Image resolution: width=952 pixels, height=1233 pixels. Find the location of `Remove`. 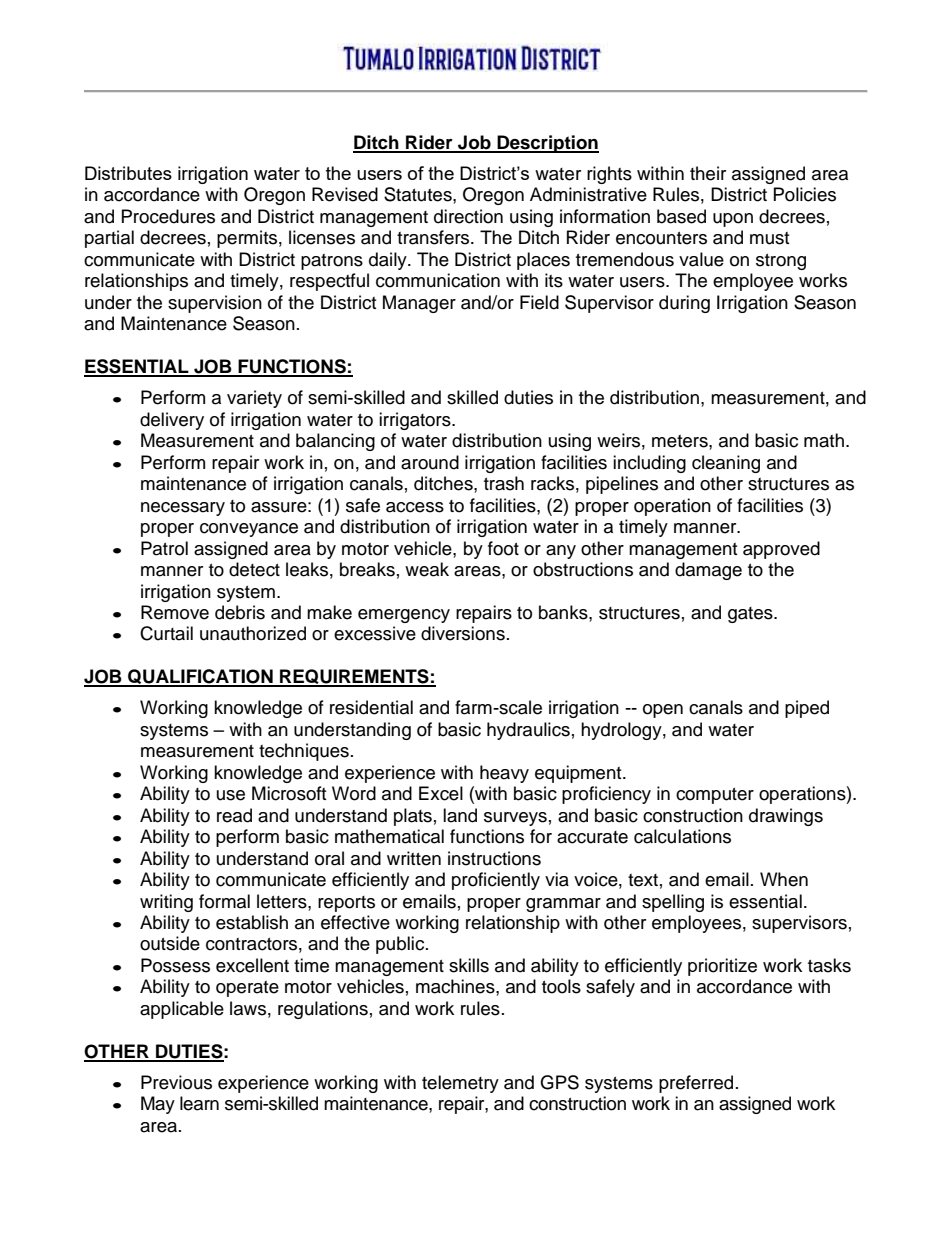

Remove is located at coordinates (175, 612).
